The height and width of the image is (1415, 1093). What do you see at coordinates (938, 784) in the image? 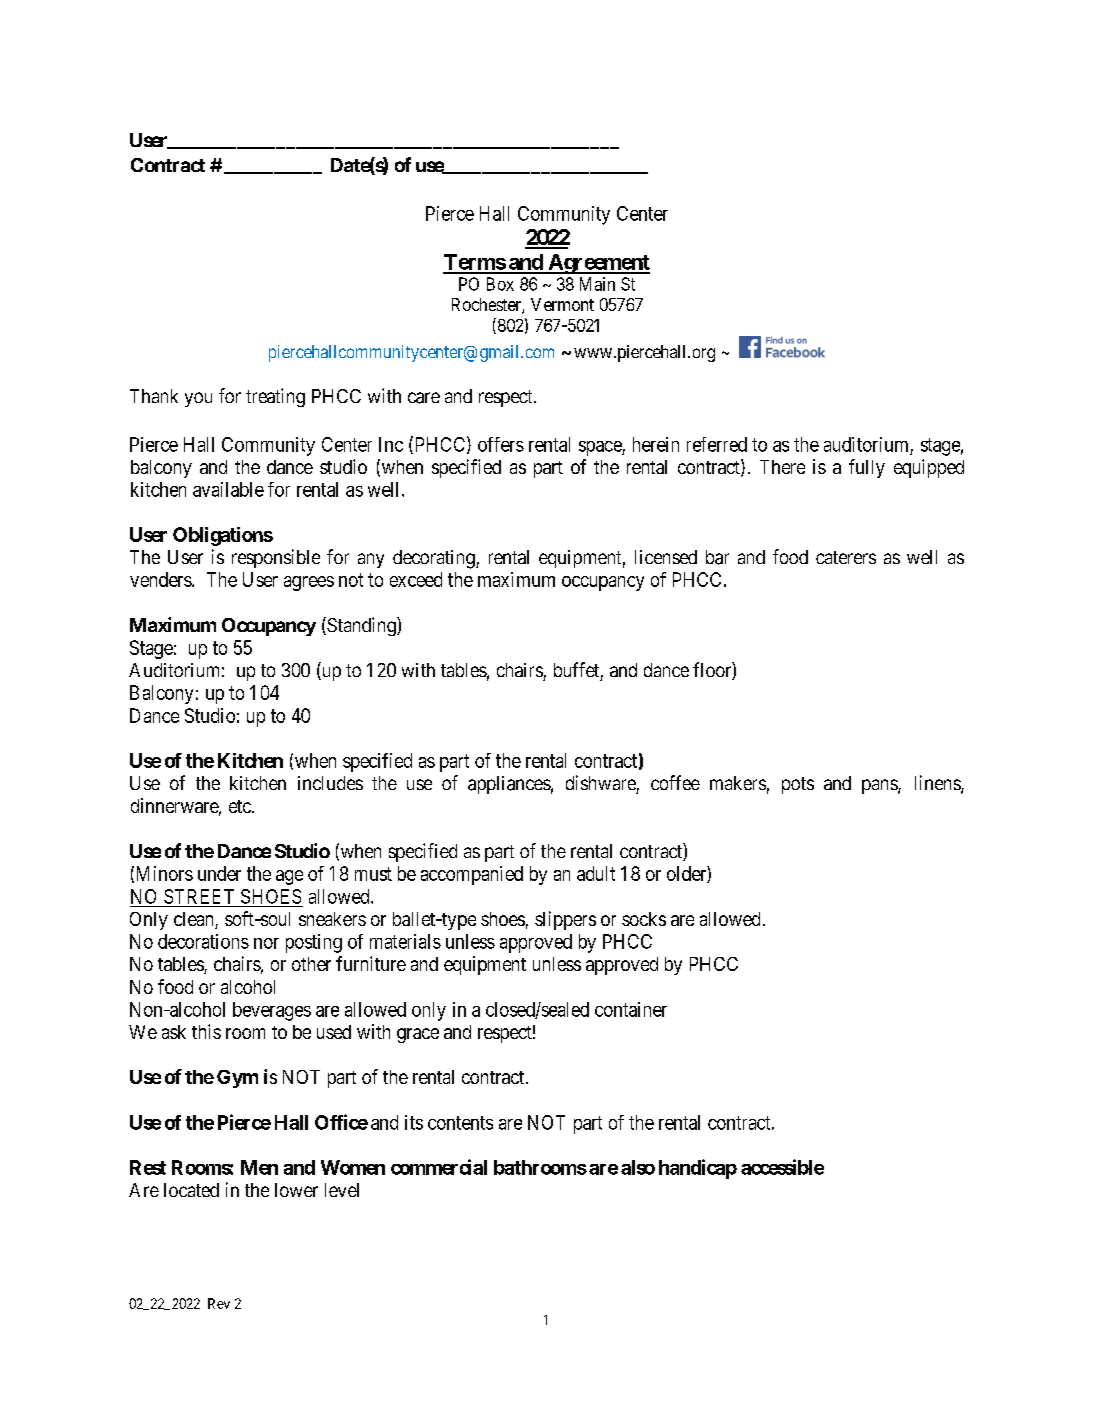
I see `linens` at bounding box center [938, 784].
